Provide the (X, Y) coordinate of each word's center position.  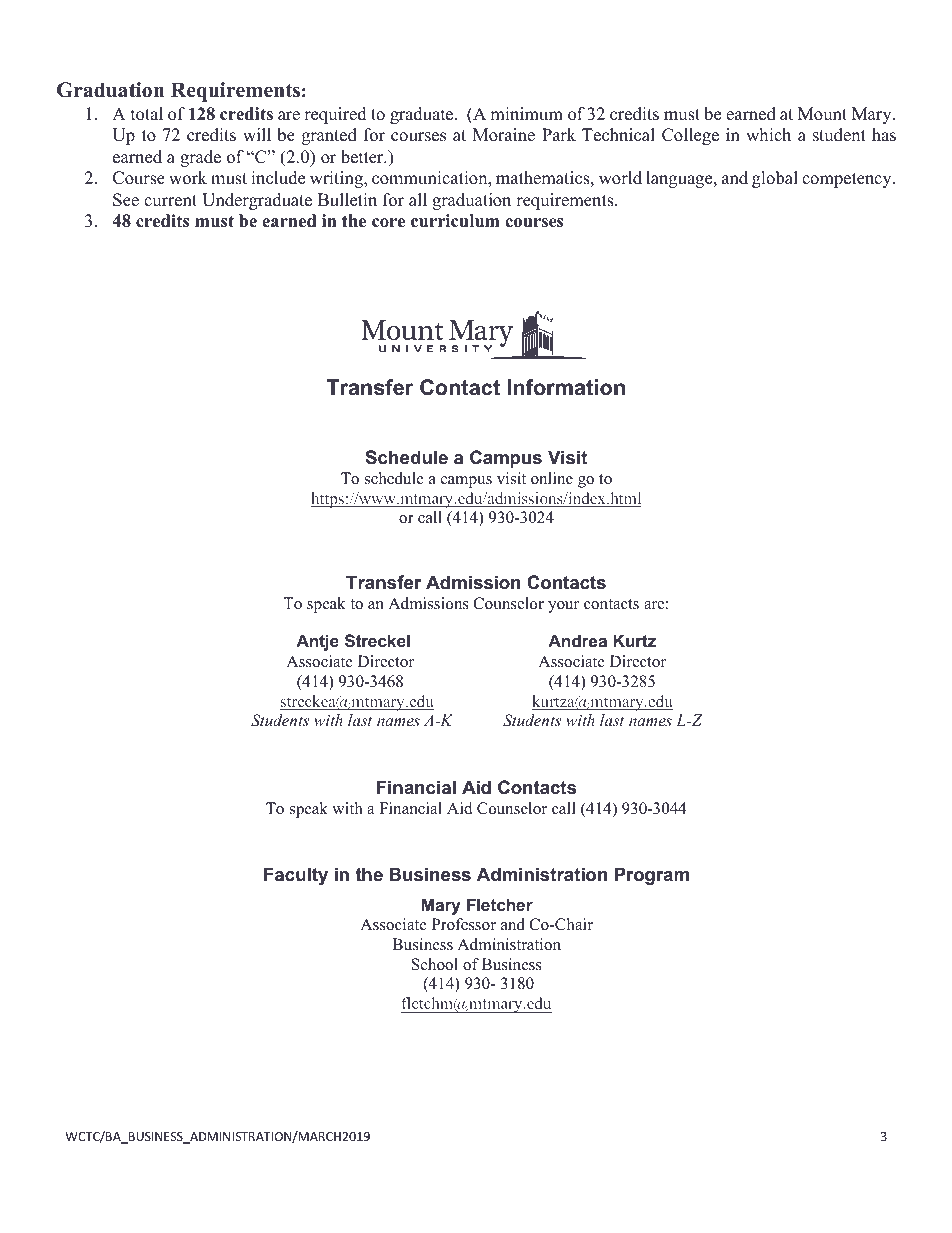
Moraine (504, 135)
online (552, 478)
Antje (317, 642)
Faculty (296, 876)
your (563, 607)
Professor (464, 924)
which (768, 135)
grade (200, 158)
